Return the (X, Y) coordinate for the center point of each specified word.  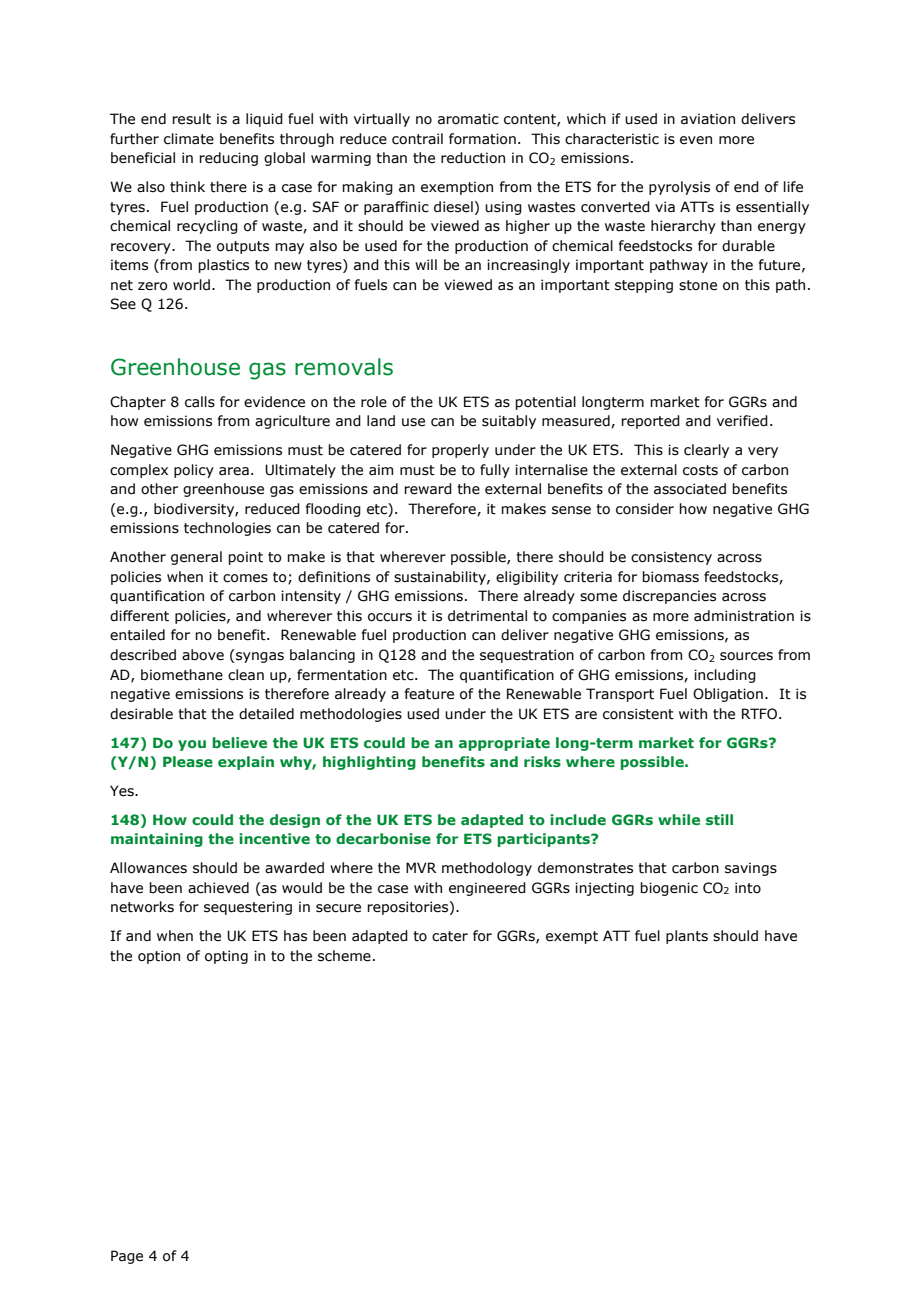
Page (127, 1257)
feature (429, 694)
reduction (473, 158)
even (696, 140)
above (203, 655)
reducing (228, 159)
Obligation (728, 695)
